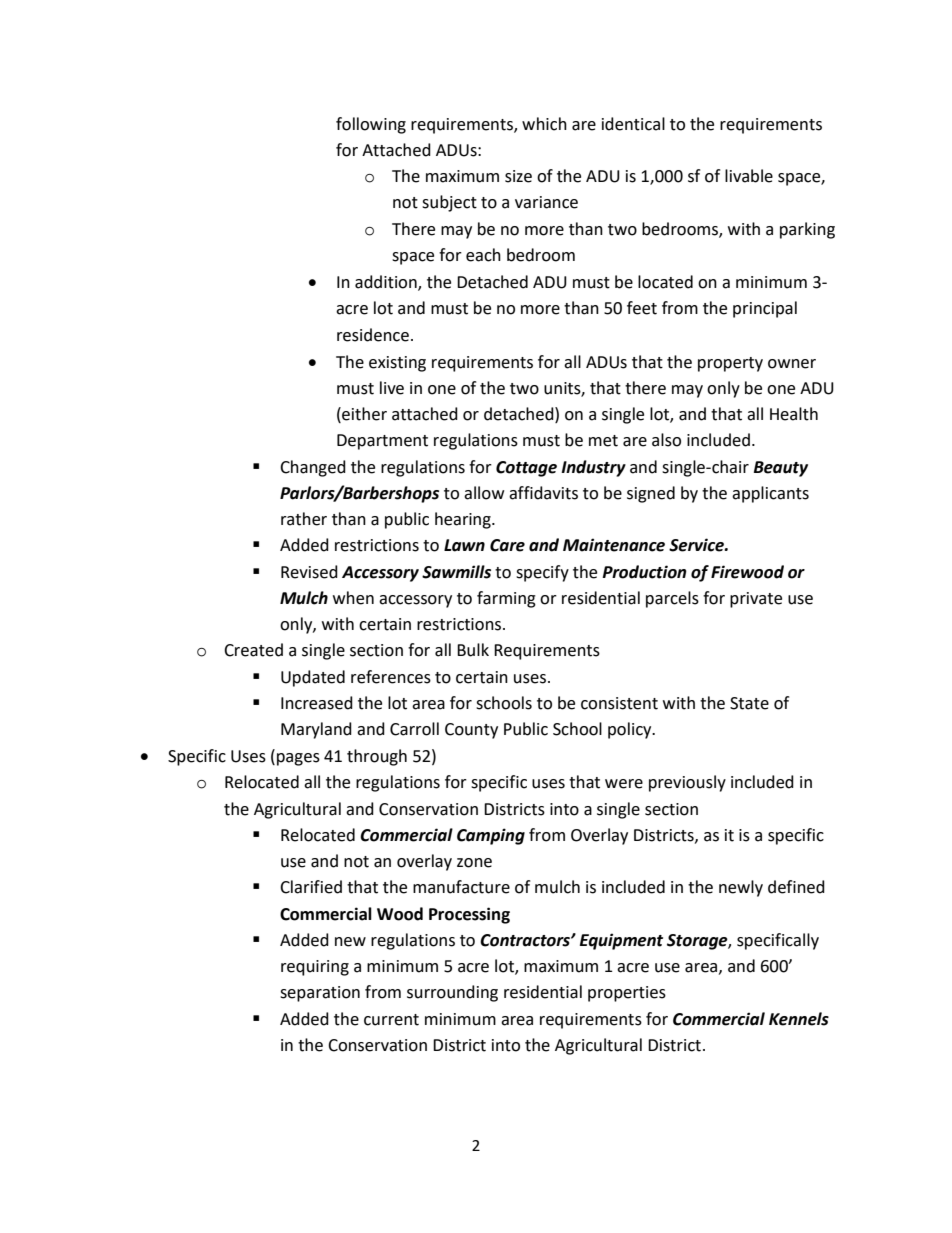 This page has width=952, height=1233. What do you see at coordinates (542, 573) in the page?
I see `specify` at bounding box center [542, 573].
